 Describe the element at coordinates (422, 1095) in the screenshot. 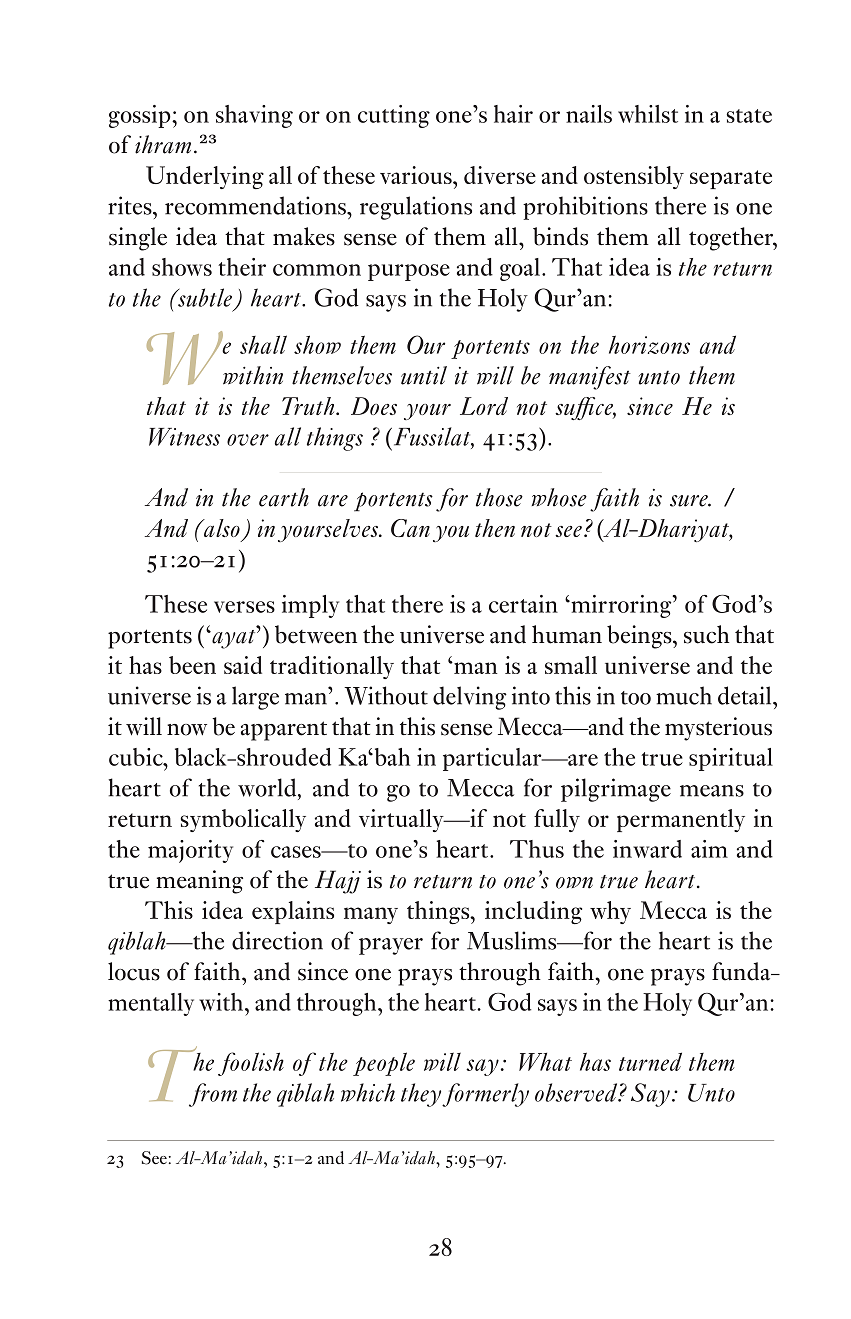

I see `they` at that location.
